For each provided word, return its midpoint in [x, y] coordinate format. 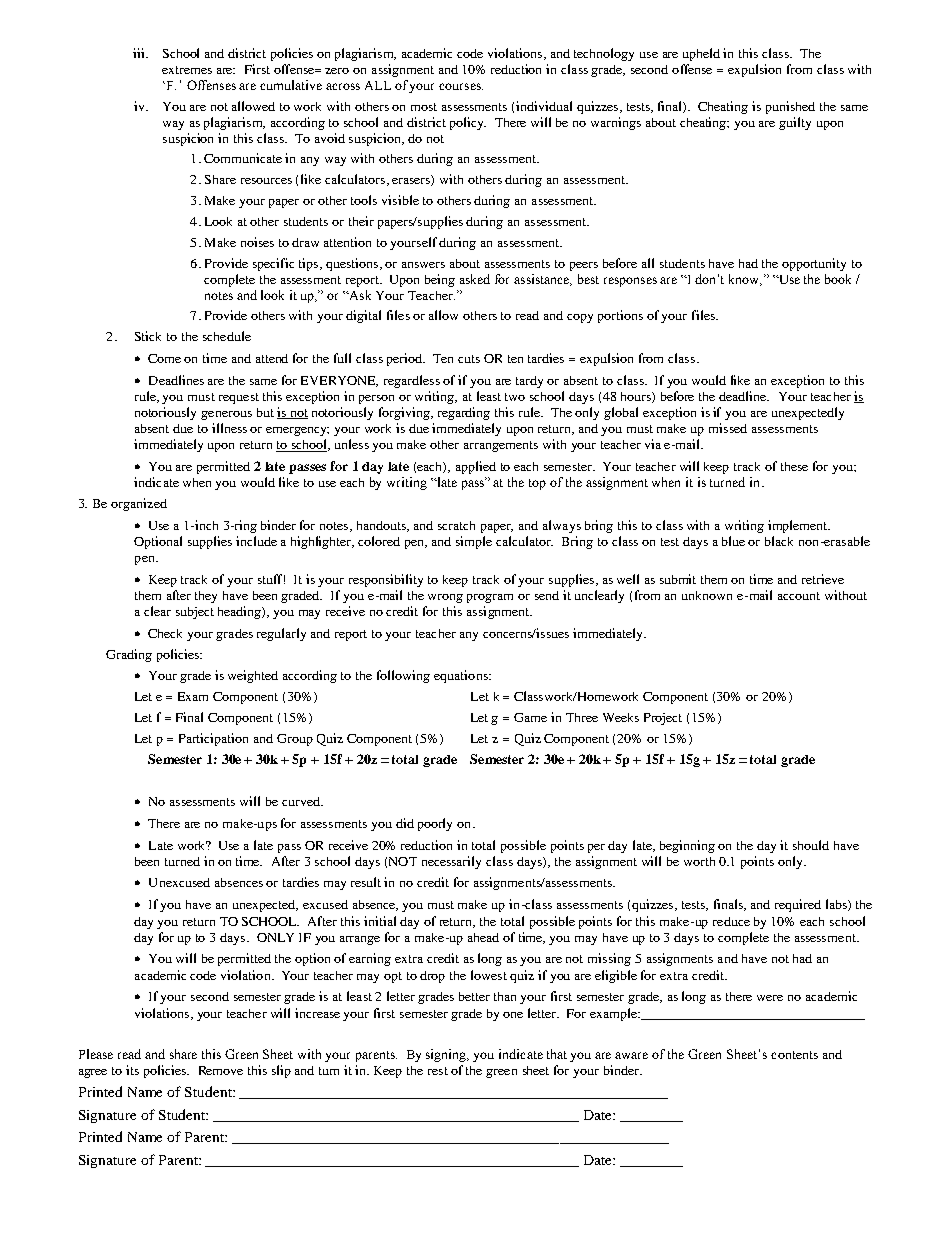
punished [790, 107]
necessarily [451, 862]
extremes [187, 70]
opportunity [814, 264]
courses [461, 86]
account [799, 596]
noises [257, 242]
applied [476, 467]
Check [165, 633]
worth [699, 861]
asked [475, 279]
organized [139, 504]
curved [302, 801]
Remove [221, 1070]
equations [462, 676]
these [794, 466]
